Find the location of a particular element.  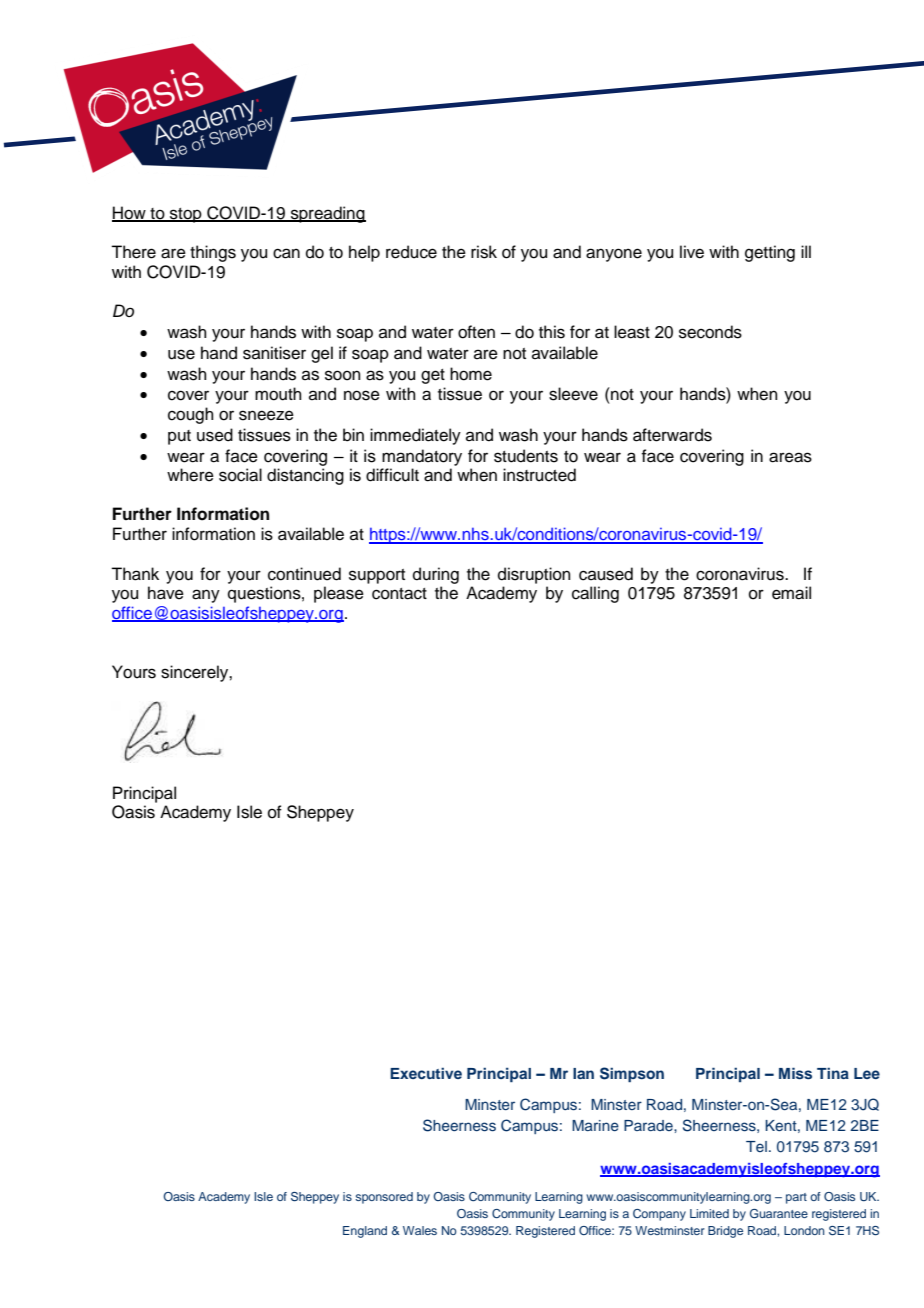

contact is located at coordinates (399, 594).
